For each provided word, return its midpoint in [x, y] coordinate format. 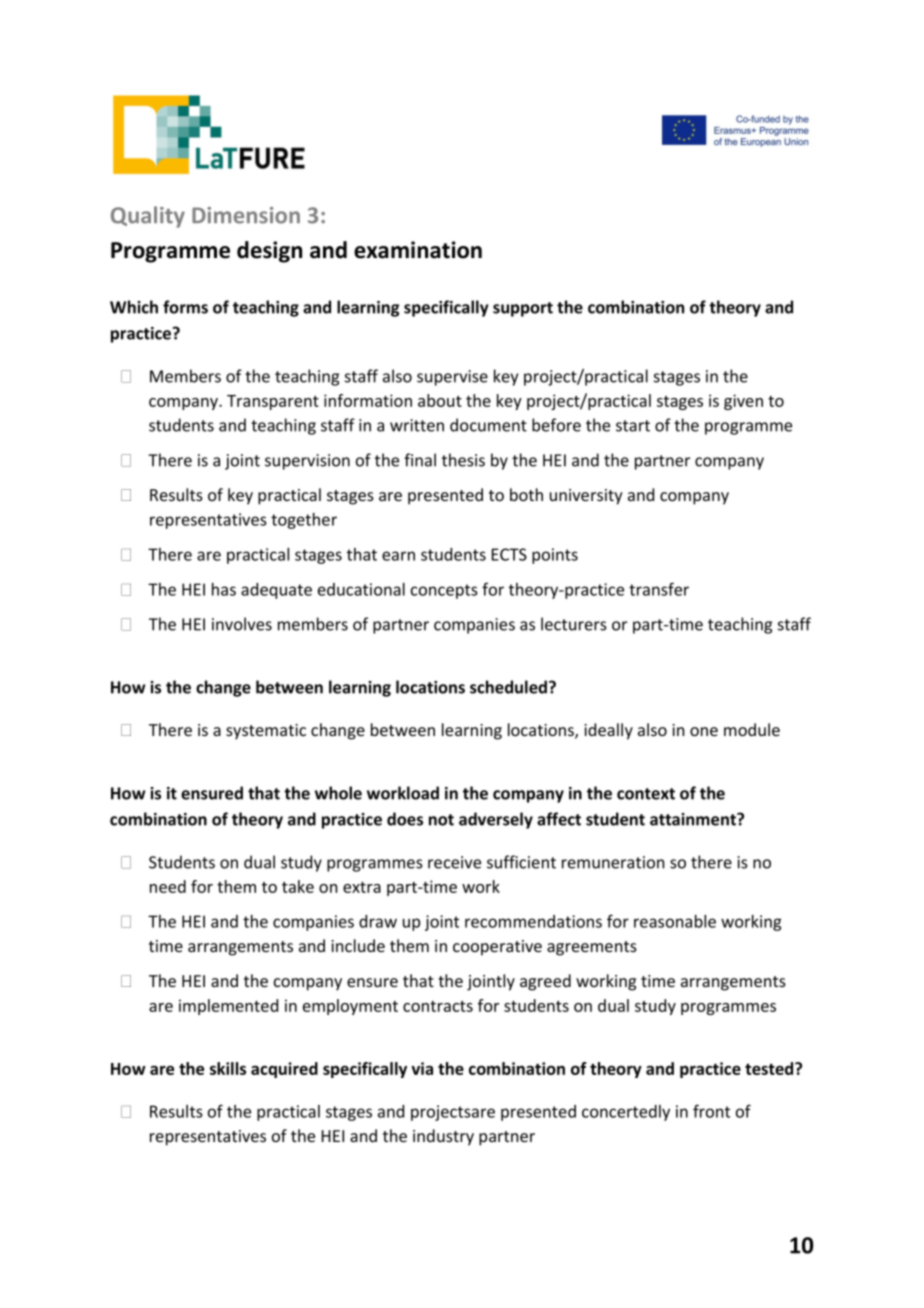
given [743, 402]
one [704, 731]
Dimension [246, 215]
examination [418, 250]
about [440, 400]
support [523, 309]
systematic [266, 732]
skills [228, 1068]
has [224, 589]
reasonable [675, 921]
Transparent [273, 402]
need [168, 886]
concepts [444, 591]
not [441, 820]
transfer [659, 589]
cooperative [497, 948]
